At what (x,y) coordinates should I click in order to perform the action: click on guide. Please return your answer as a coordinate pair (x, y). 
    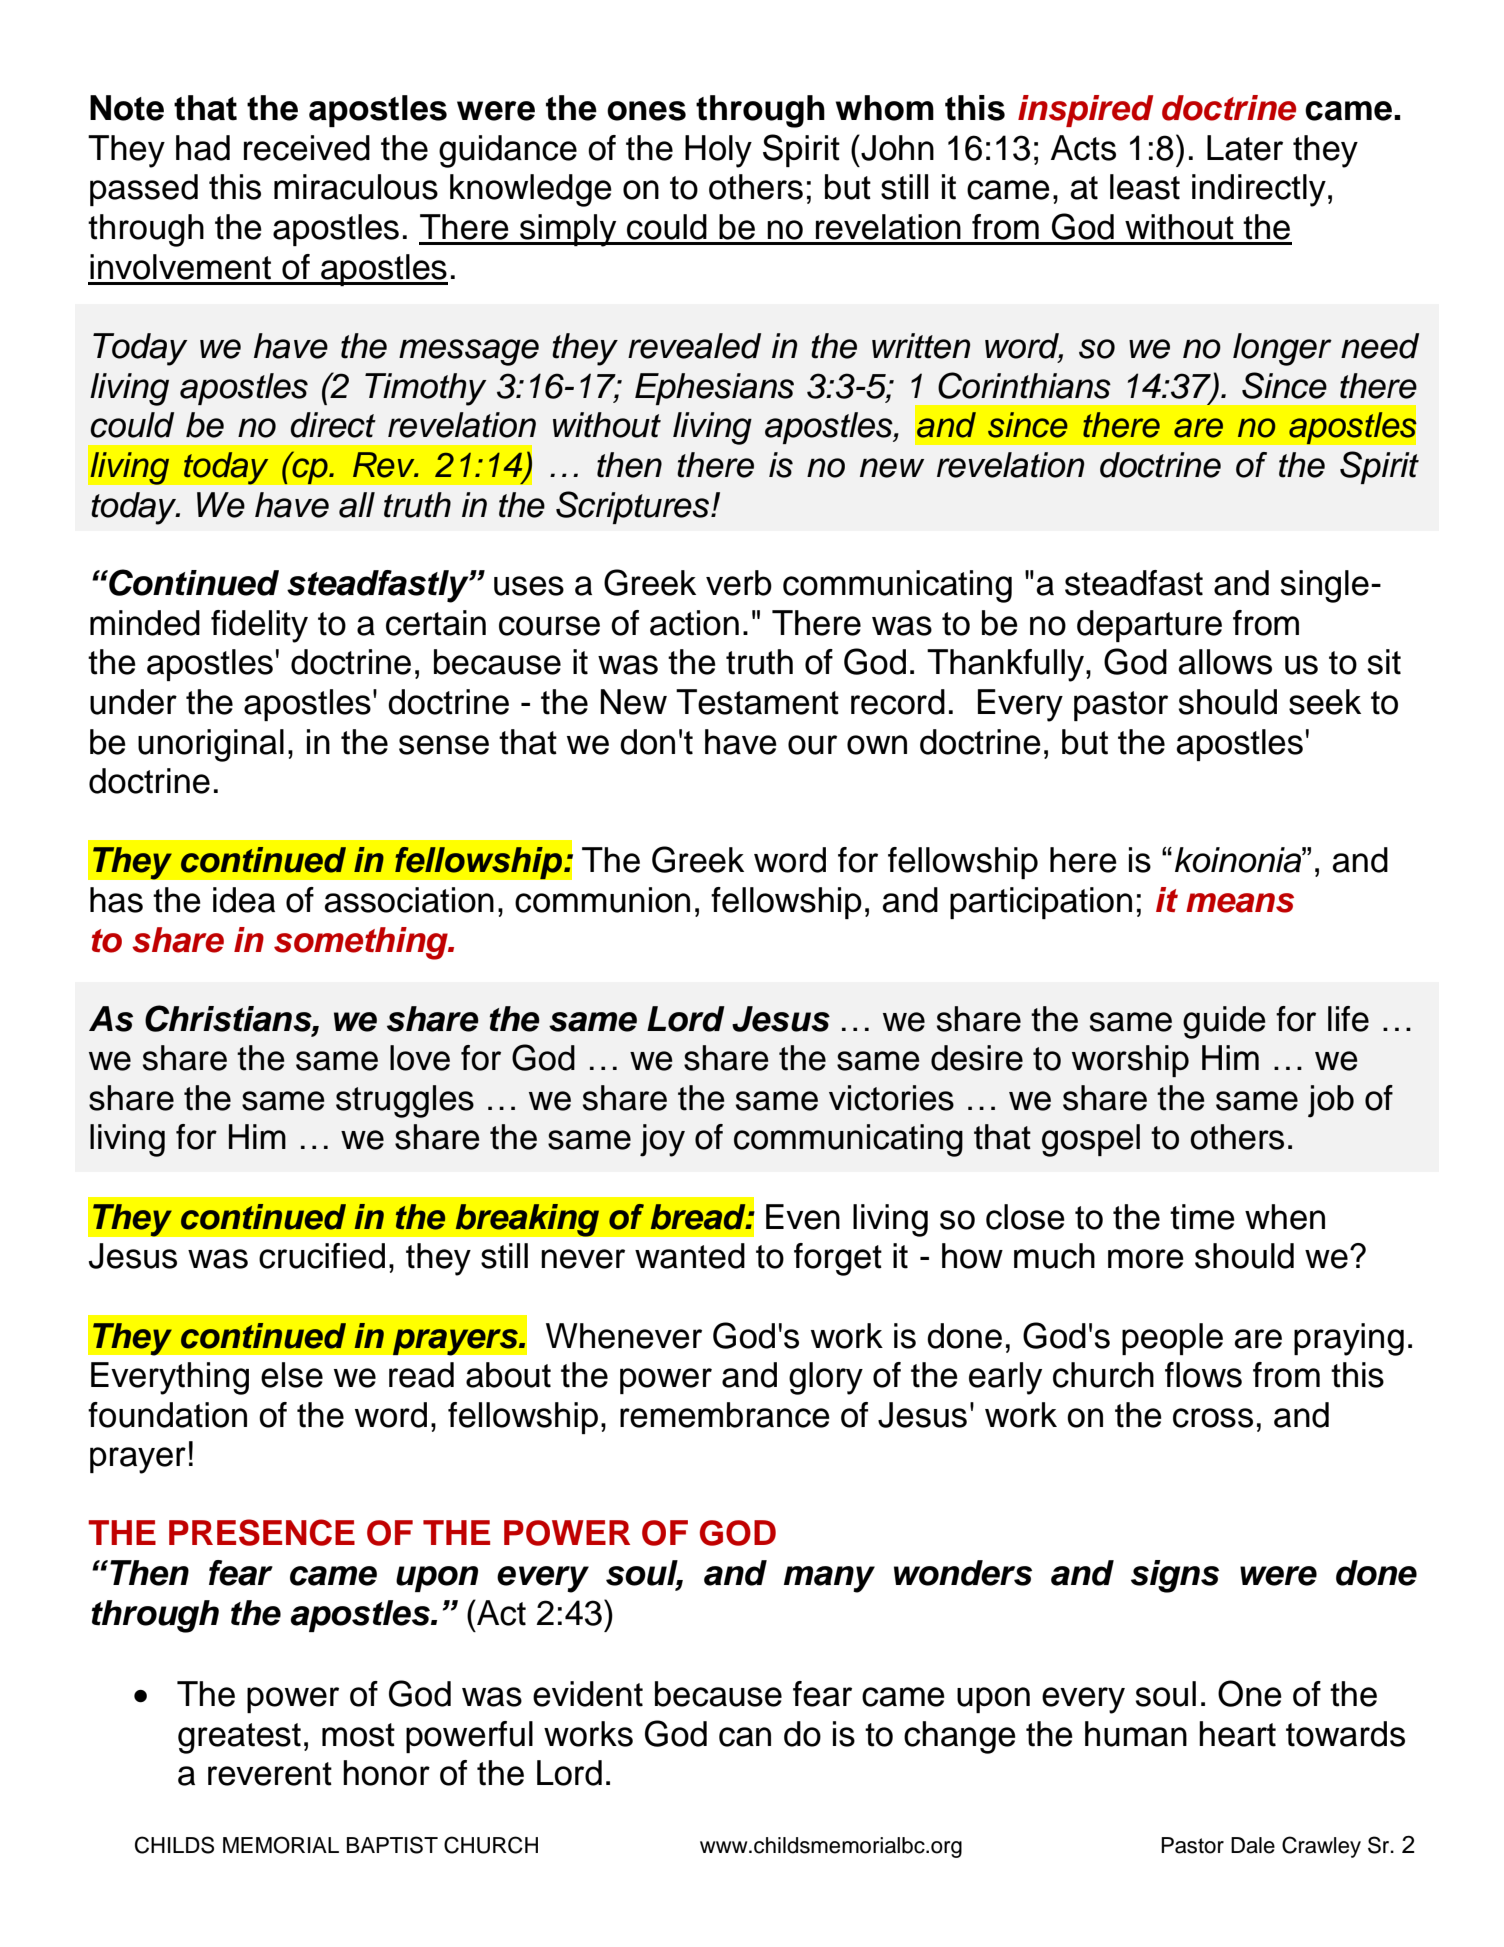
    Looking at the image, I should click on (1224, 1022).
